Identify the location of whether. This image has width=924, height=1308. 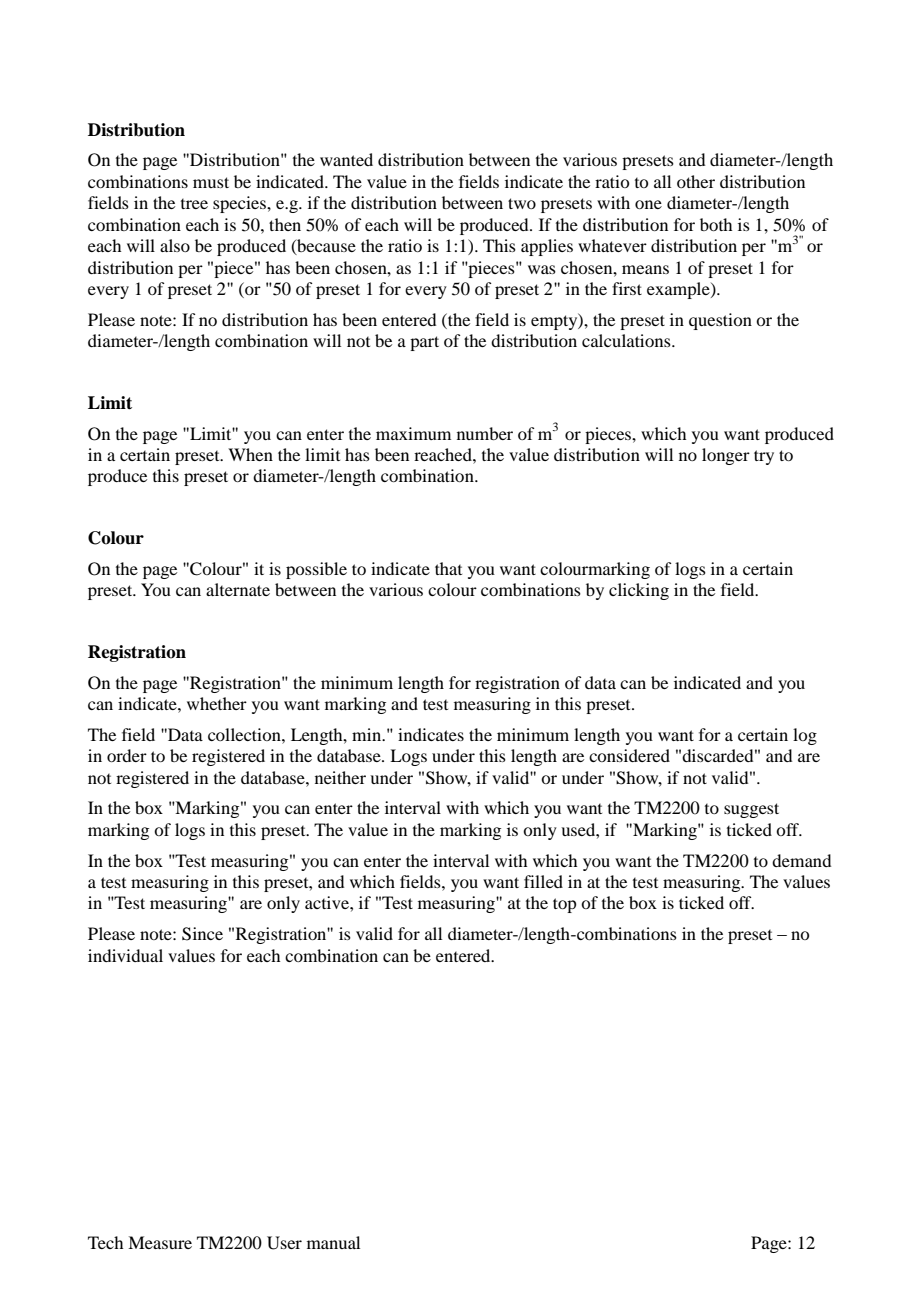
(217, 703).
